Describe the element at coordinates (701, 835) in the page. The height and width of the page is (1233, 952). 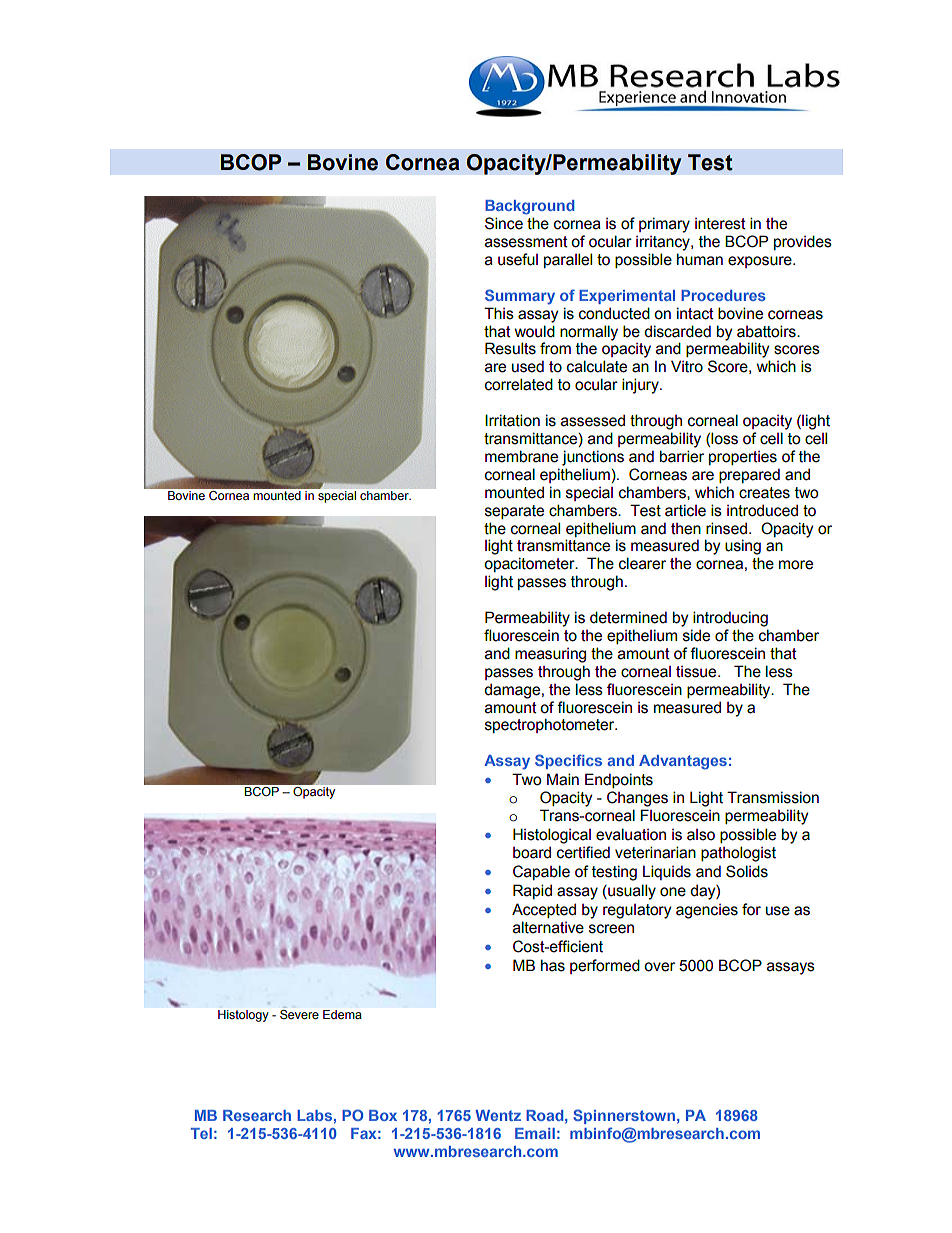
I see `also` at that location.
